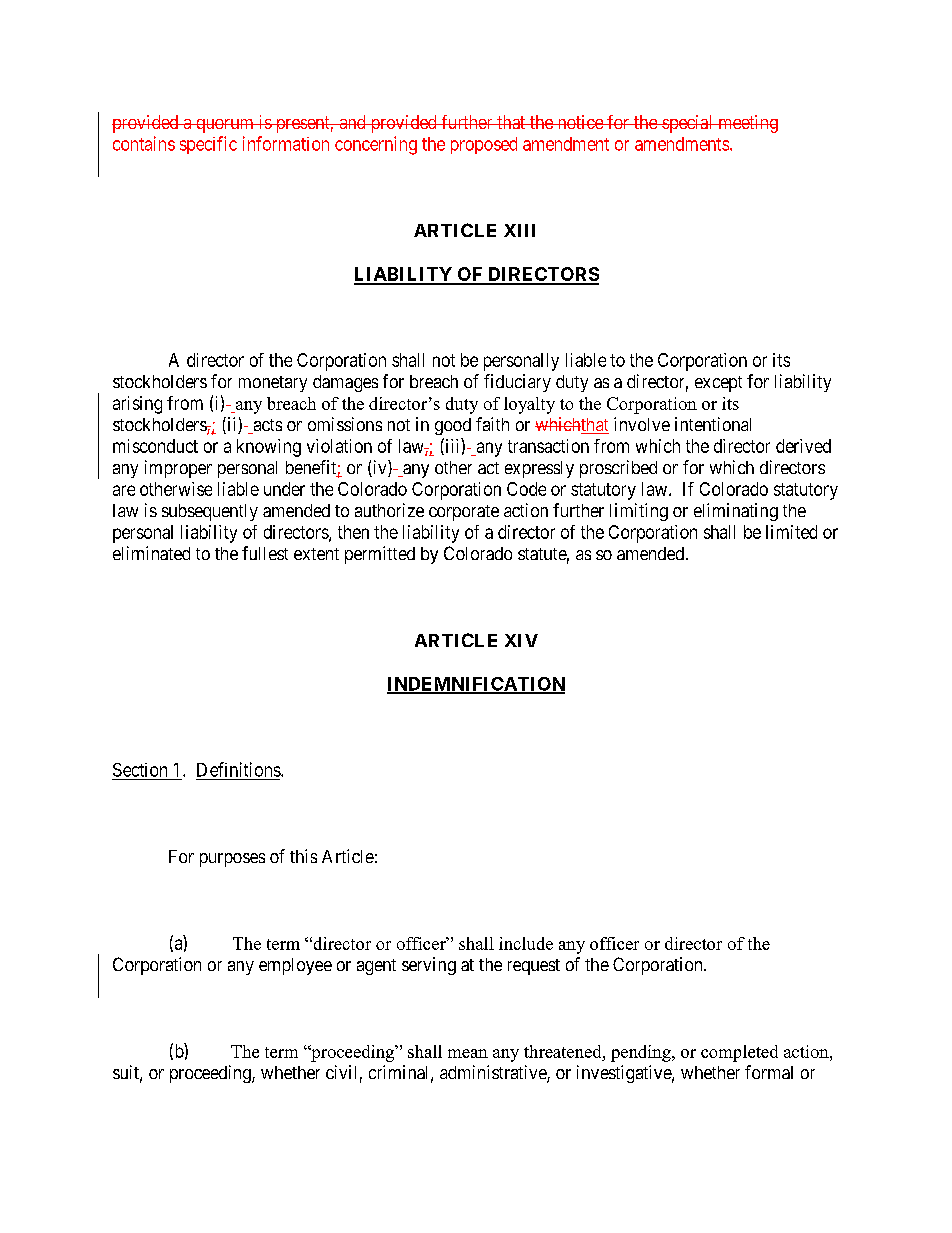 The width and height of the document is (952, 1233). What do you see at coordinates (791, 532) in the document?
I see `limited` at bounding box center [791, 532].
